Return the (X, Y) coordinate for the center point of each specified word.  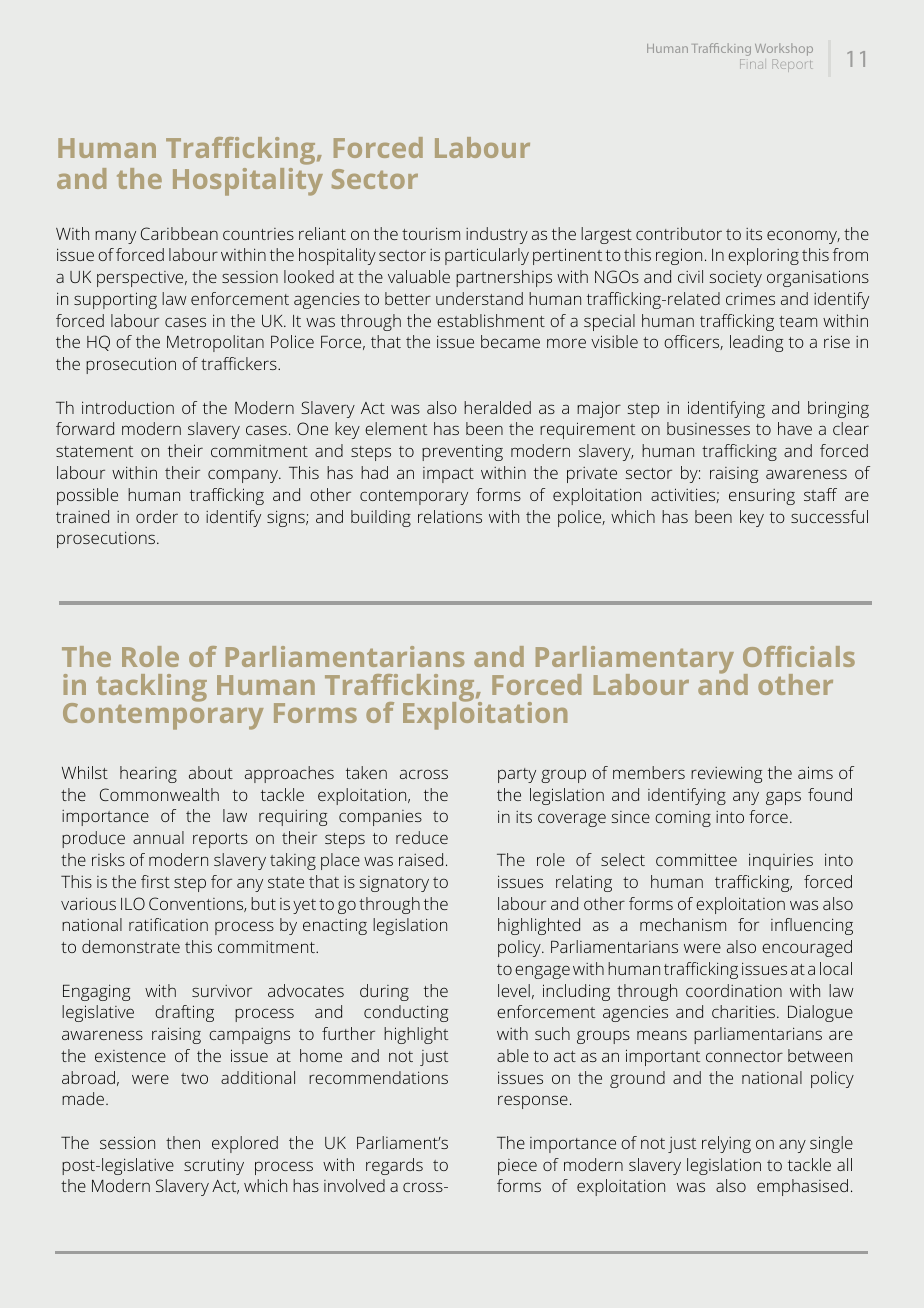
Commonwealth (159, 794)
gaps (783, 798)
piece (517, 1167)
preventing (462, 452)
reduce (422, 837)
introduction (128, 407)
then (183, 1142)
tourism (431, 233)
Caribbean (179, 233)
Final (751, 64)
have (795, 428)
